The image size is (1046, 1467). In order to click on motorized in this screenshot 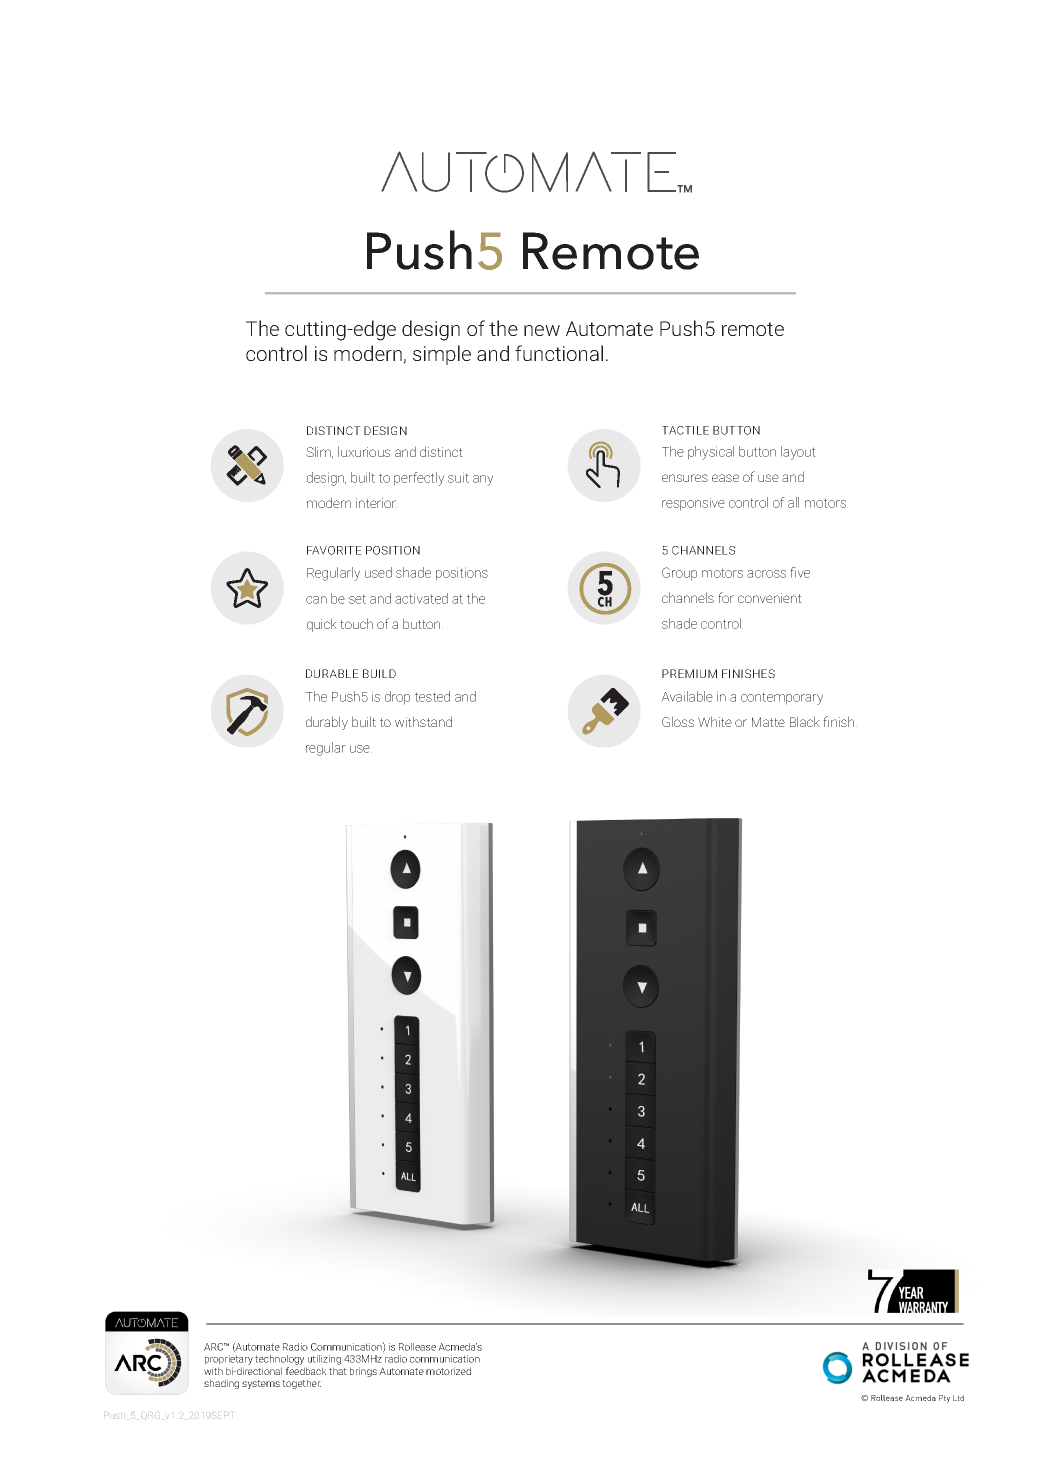, I will do `click(448, 1371)`.
